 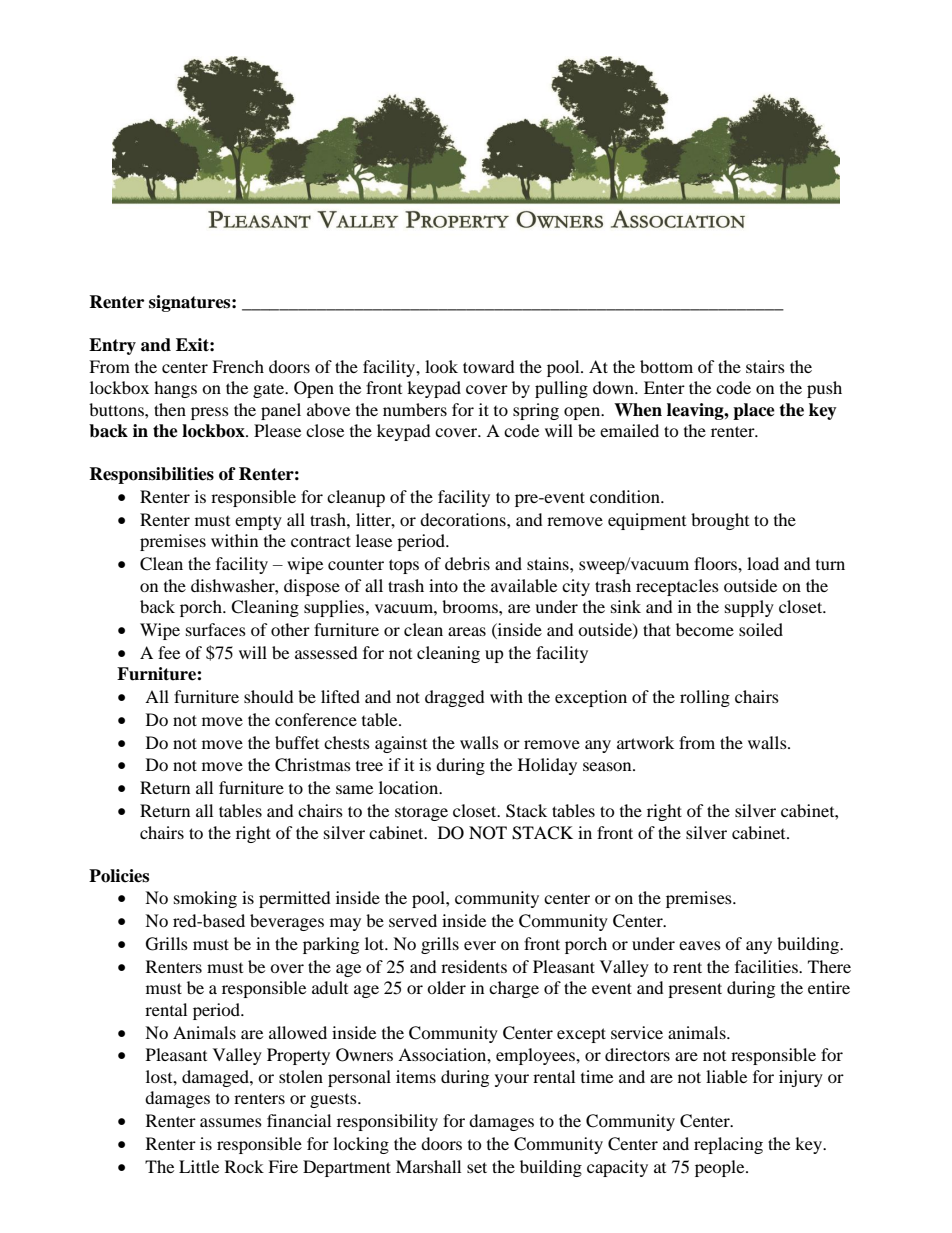 What do you see at coordinates (489, 366) in the document?
I see `toward` at bounding box center [489, 366].
